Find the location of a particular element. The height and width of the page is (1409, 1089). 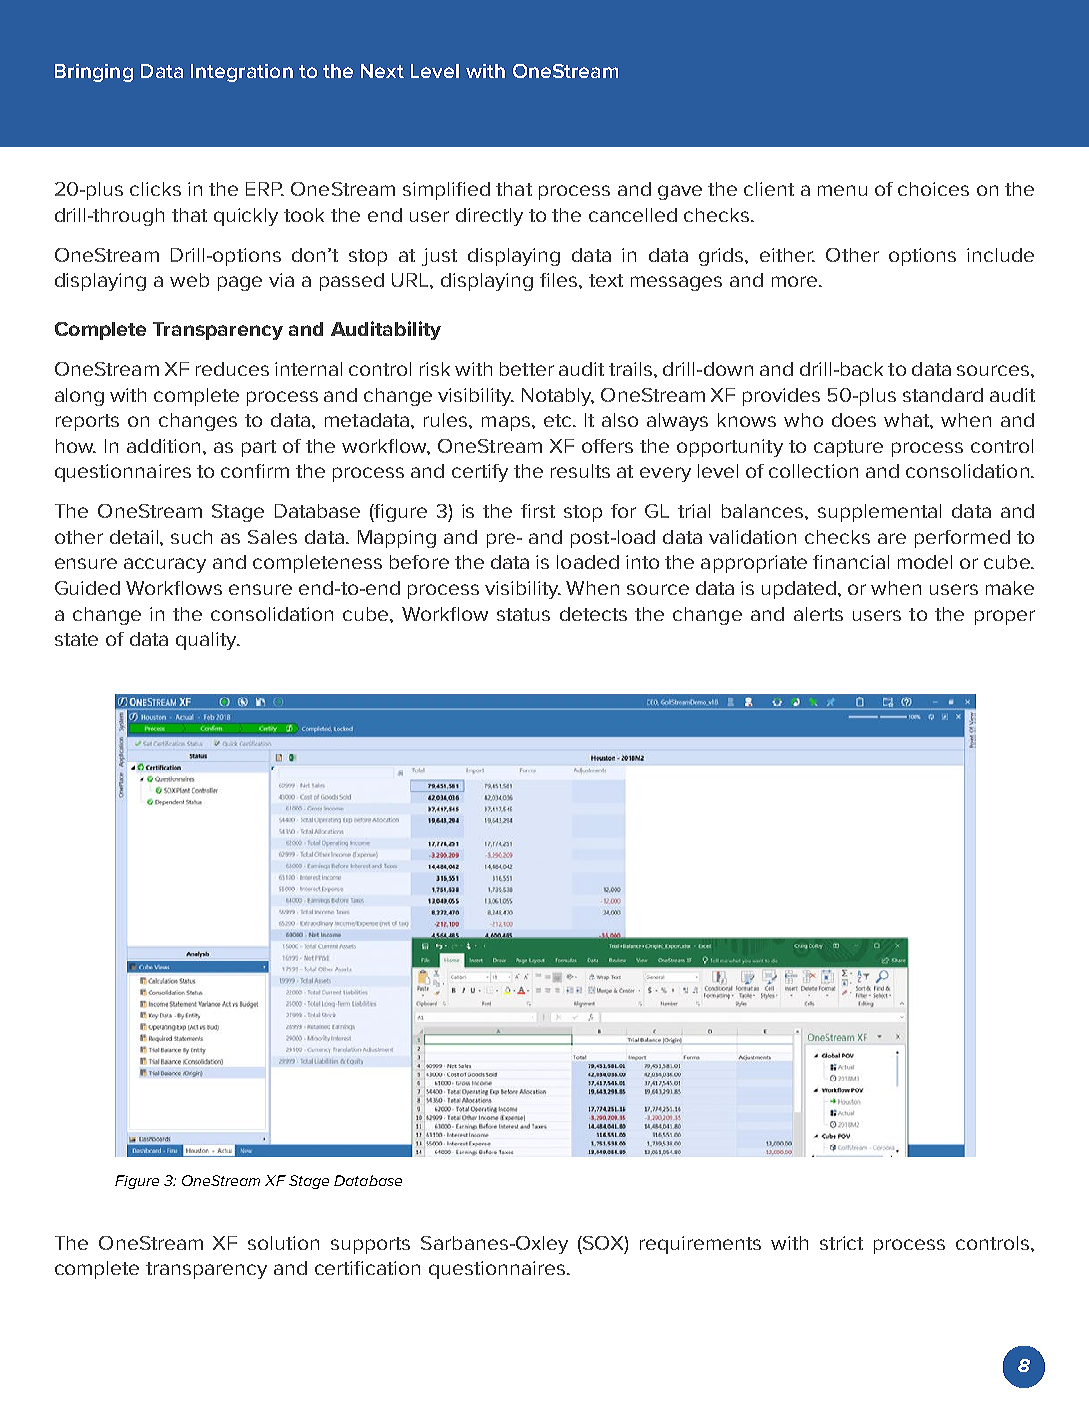

requirements is located at coordinates (700, 1245).
